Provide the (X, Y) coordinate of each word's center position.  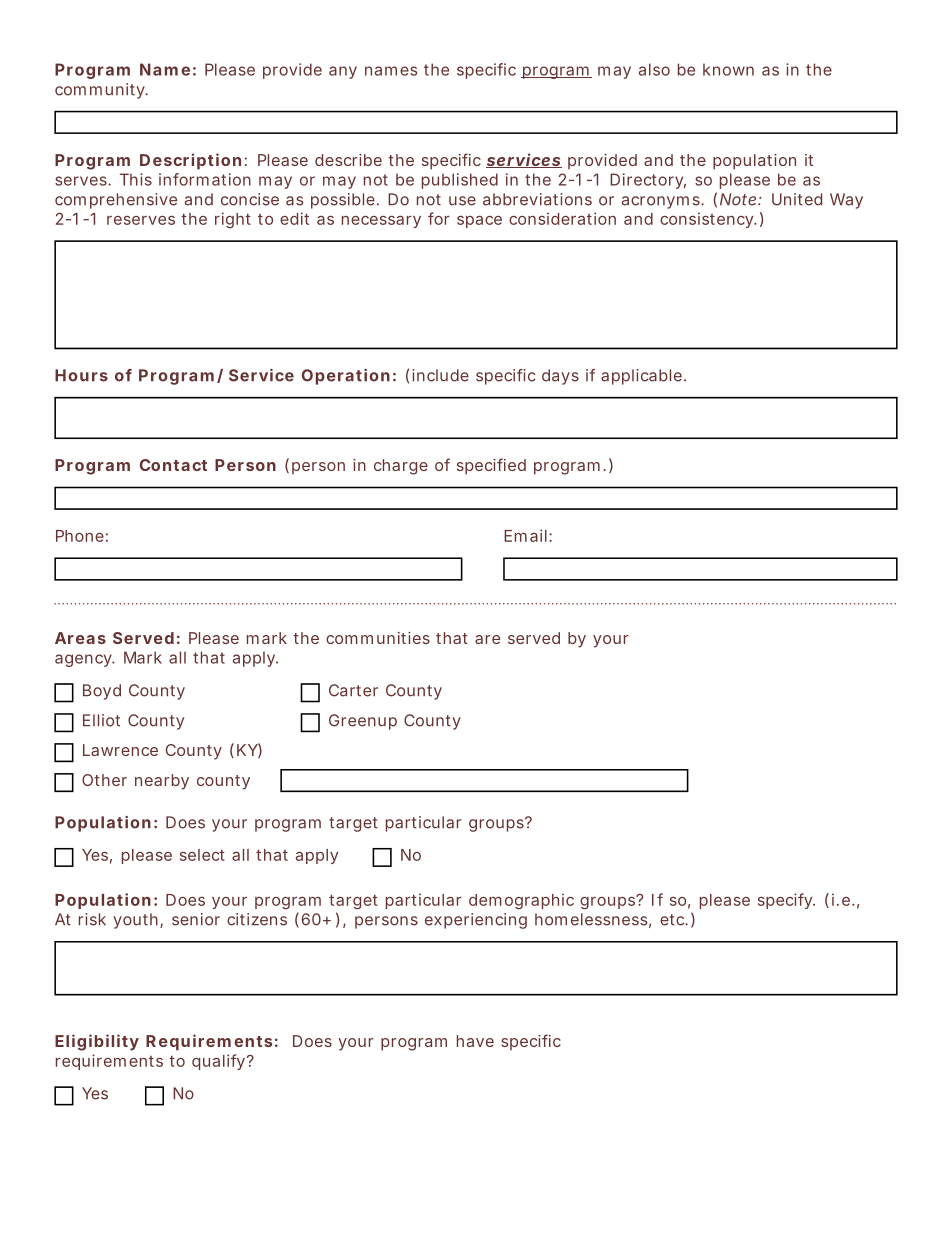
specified (491, 466)
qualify (218, 1062)
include (440, 375)
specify (786, 901)
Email (525, 535)
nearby (162, 782)
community (101, 91)
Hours (81, 375)
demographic (521, 901)
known (728, 69)
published (460, 181)
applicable (641, 377)
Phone (80, 536)
